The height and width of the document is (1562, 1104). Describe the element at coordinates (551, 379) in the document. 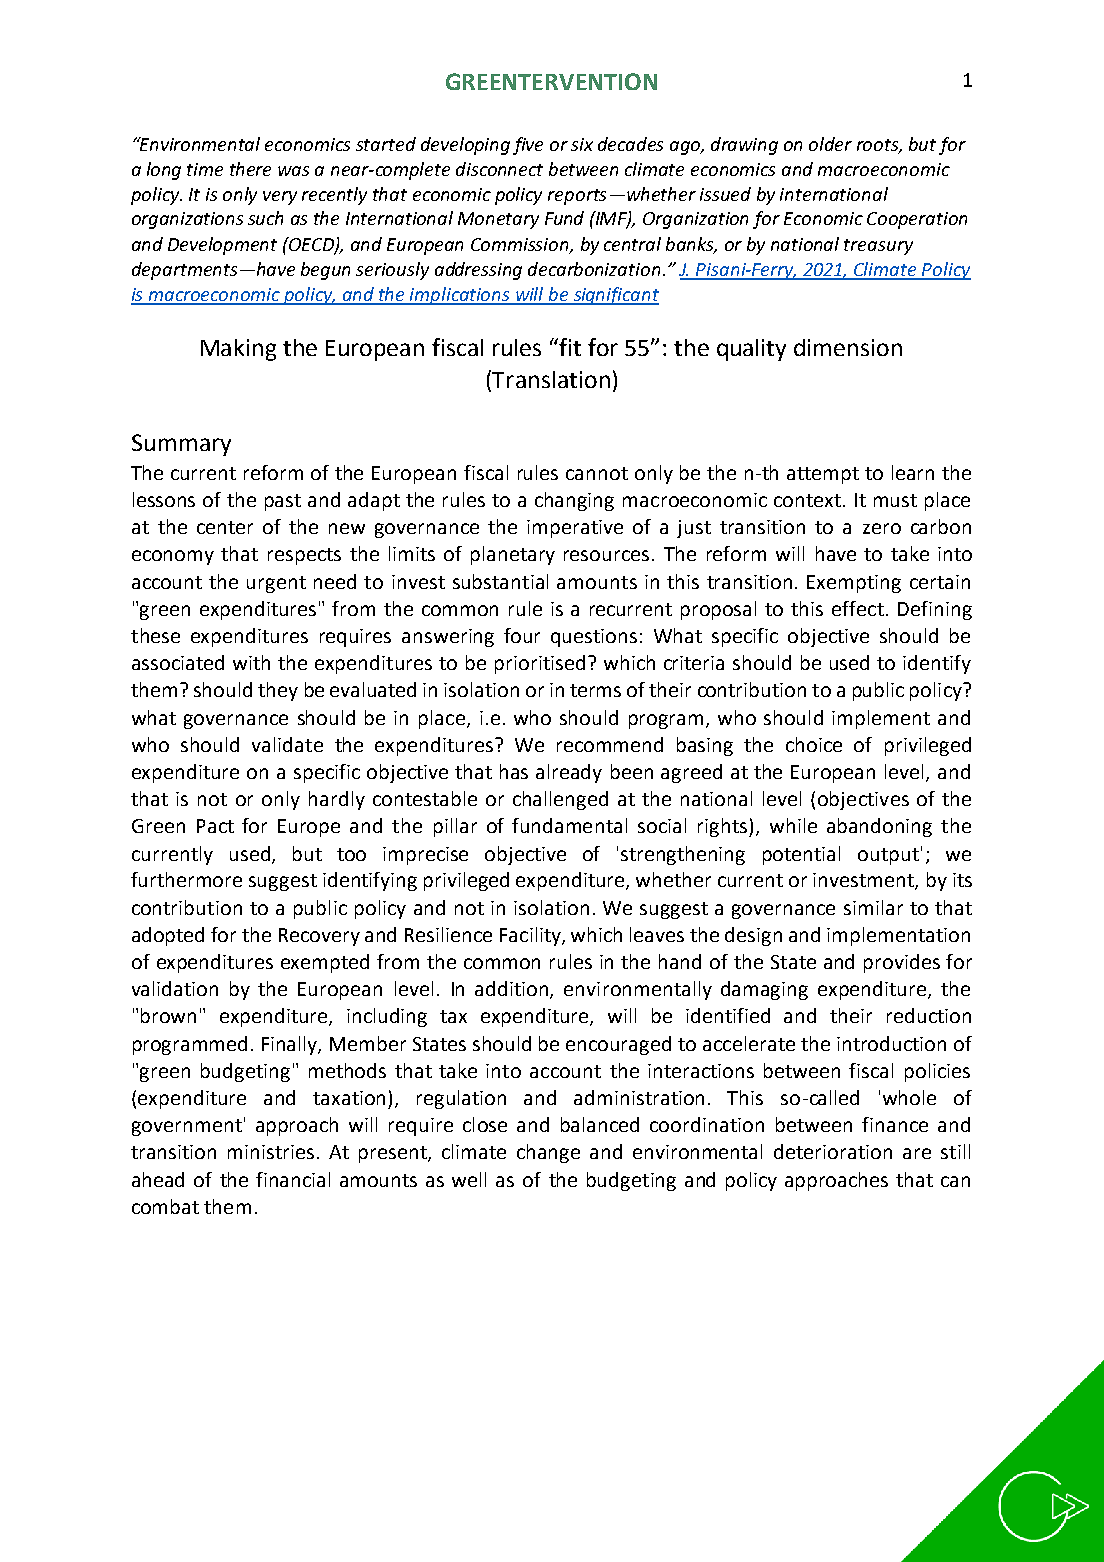

I see `Translation` at that location.
